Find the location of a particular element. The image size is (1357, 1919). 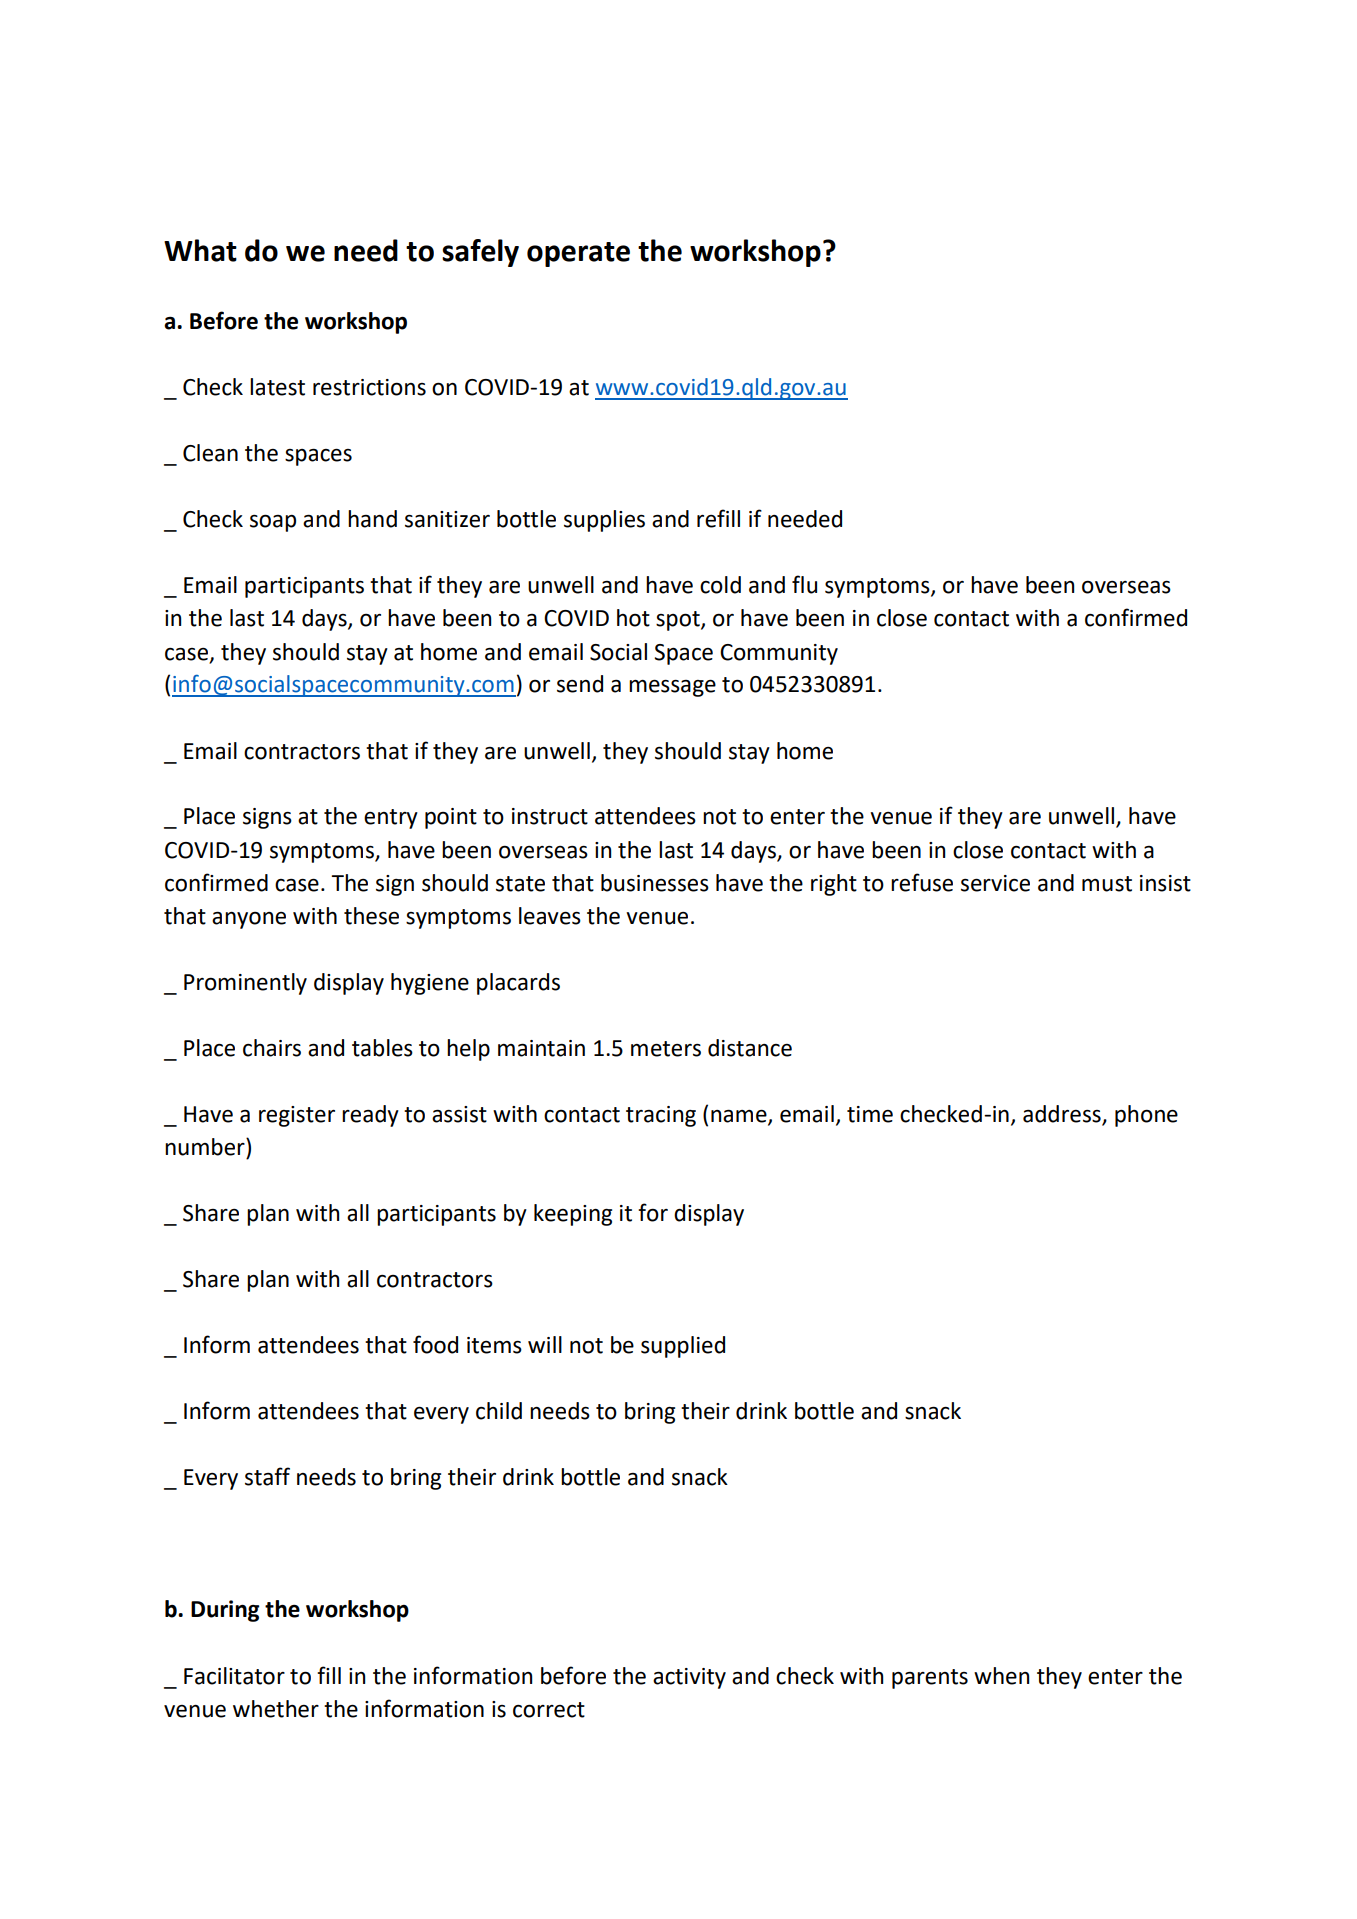

latest is located at coordinates (277, 387).
